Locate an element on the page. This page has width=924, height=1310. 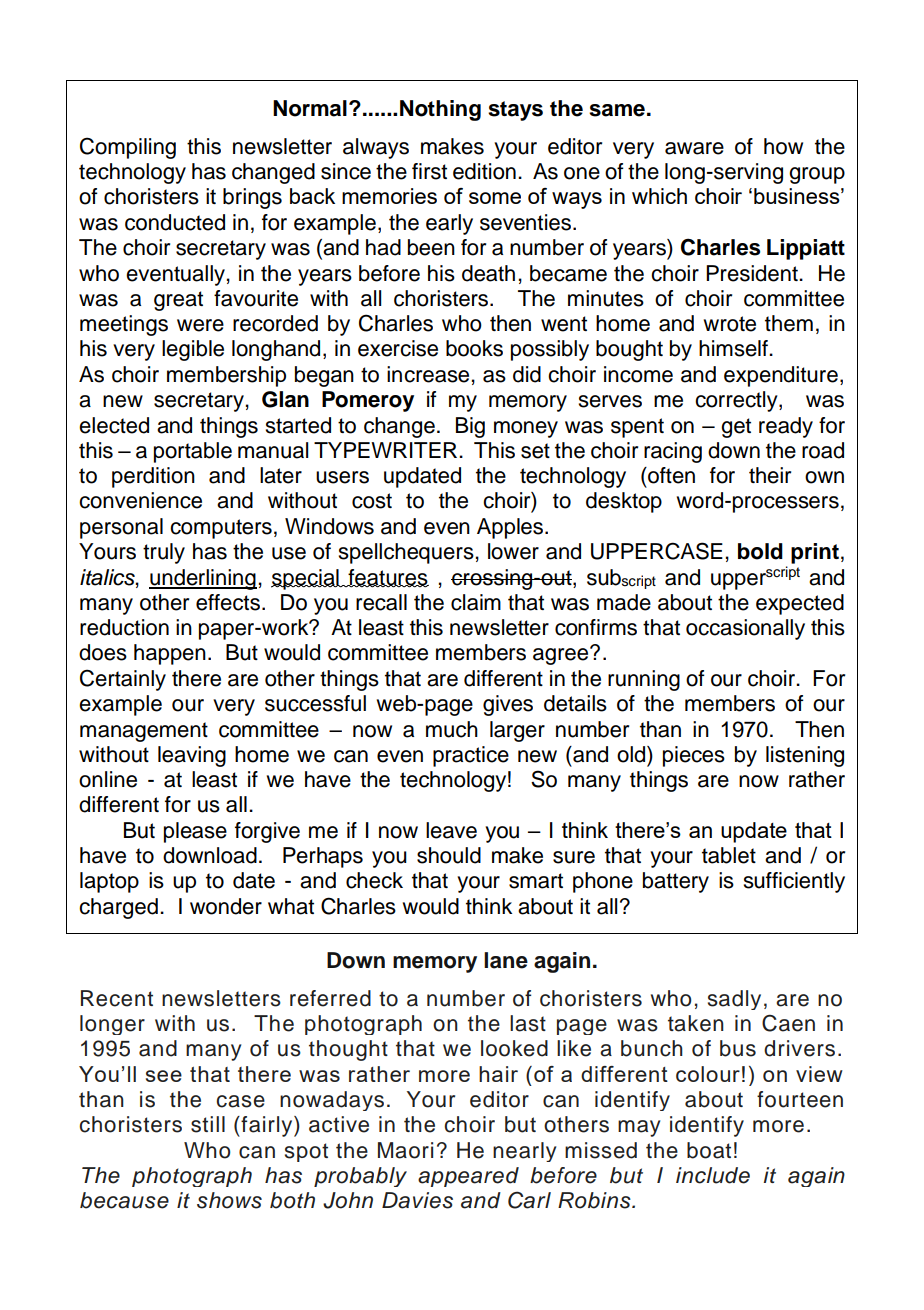
appeared is located at coordinates (468, 1177).
